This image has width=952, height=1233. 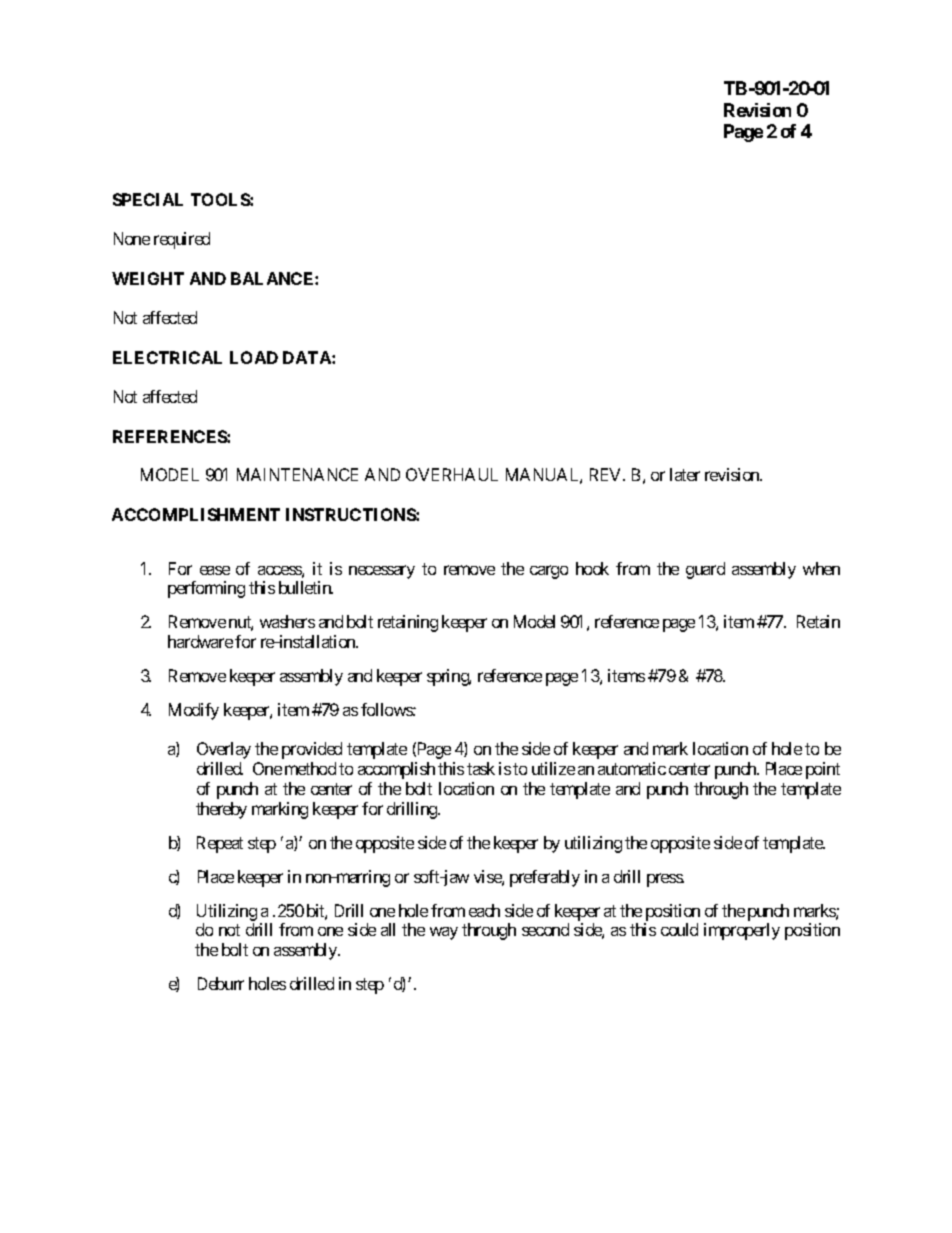 What do you see at coordinates (308, 357) in the image?
I see `DATA` at bounding box center [308, 357].
